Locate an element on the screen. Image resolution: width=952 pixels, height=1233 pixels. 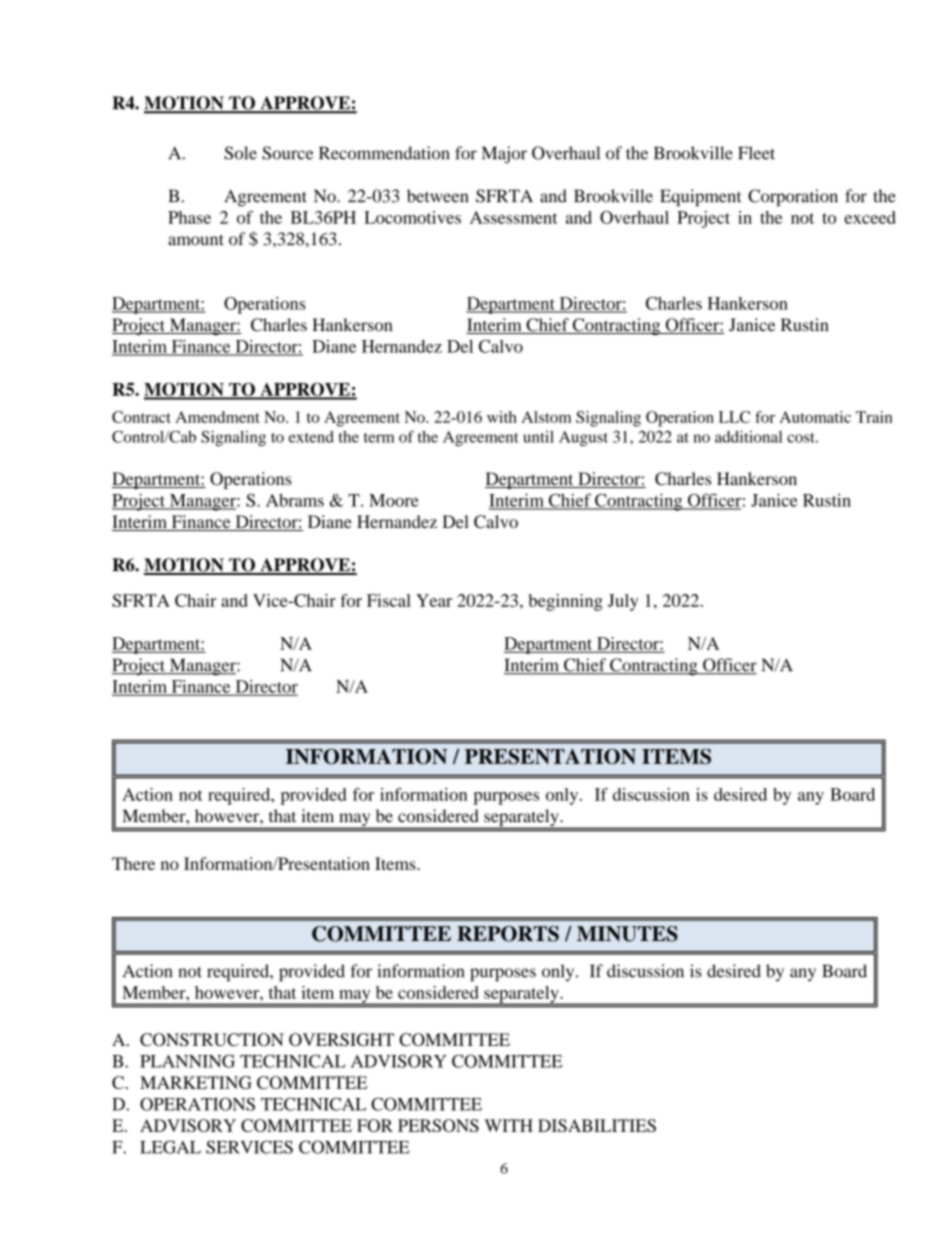
until is located at coordinates (538, 437).
